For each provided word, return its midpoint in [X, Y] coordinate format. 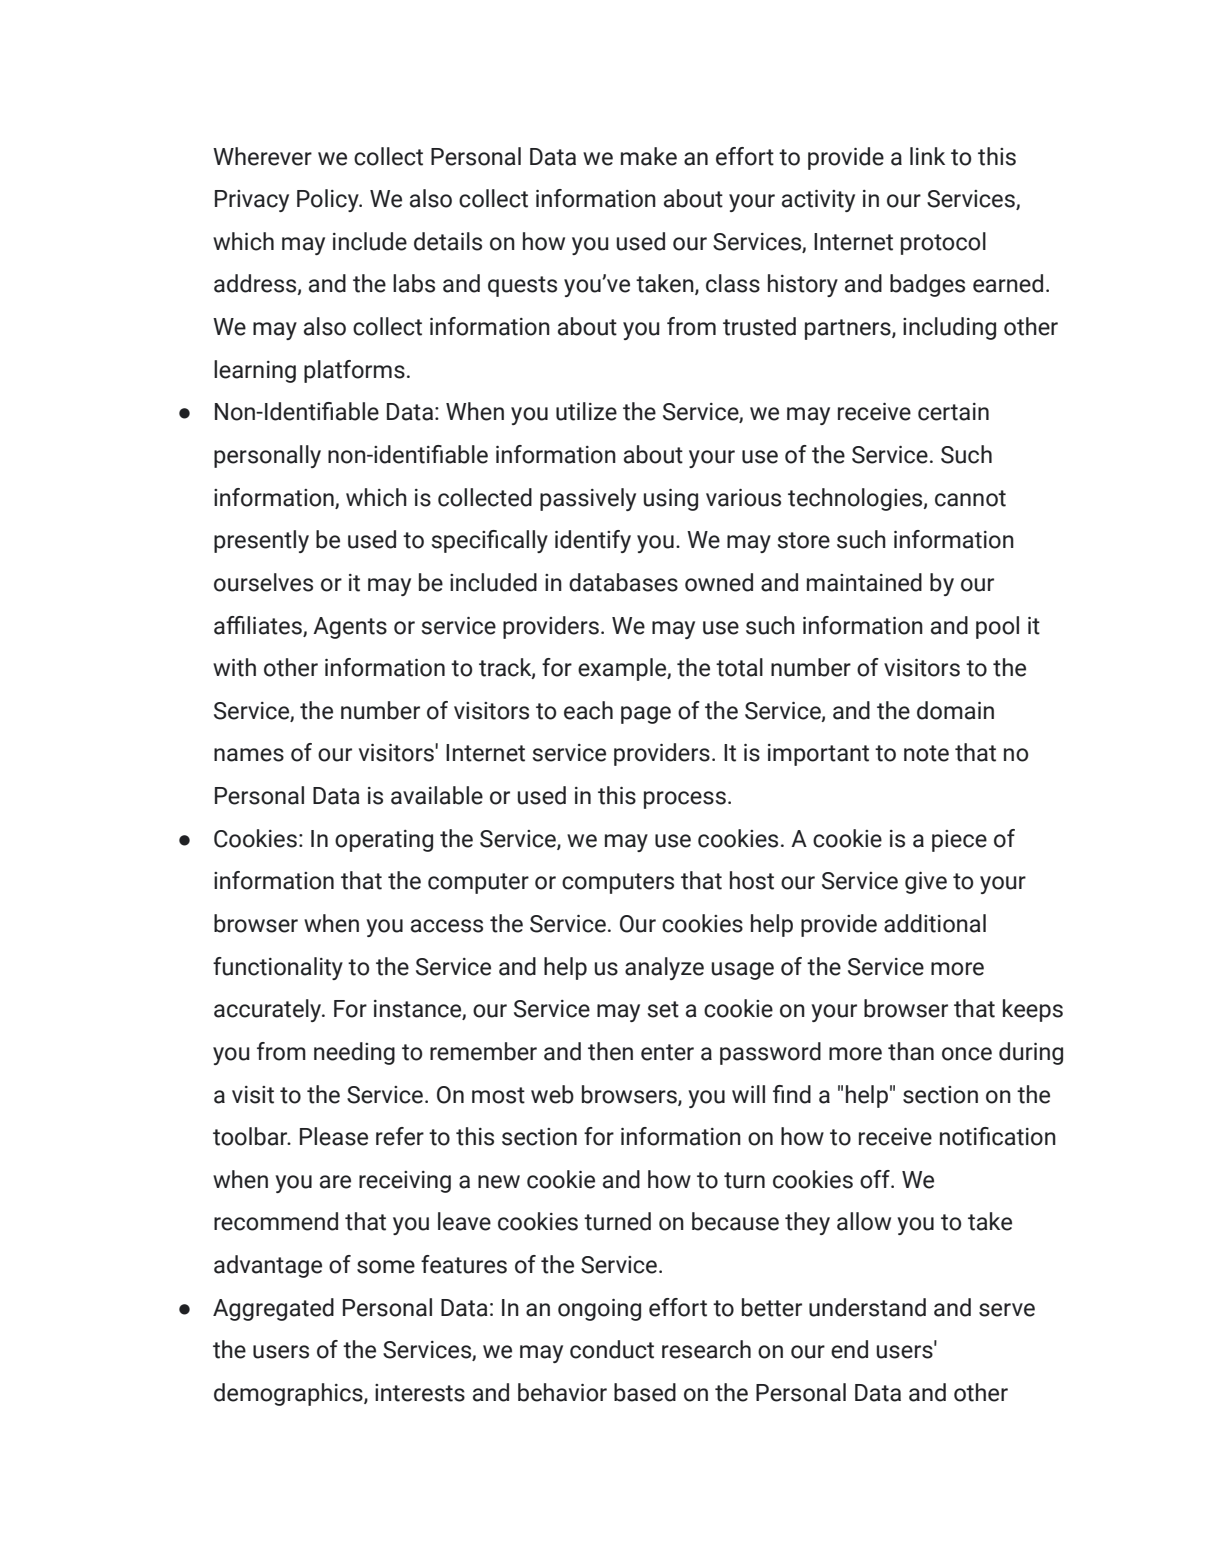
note [926, 753]
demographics [289, 1394]
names [249, 755]
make [649, 156]
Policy [329, 200]
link [927, 156]
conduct [612, 1349]
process [685, 800]
